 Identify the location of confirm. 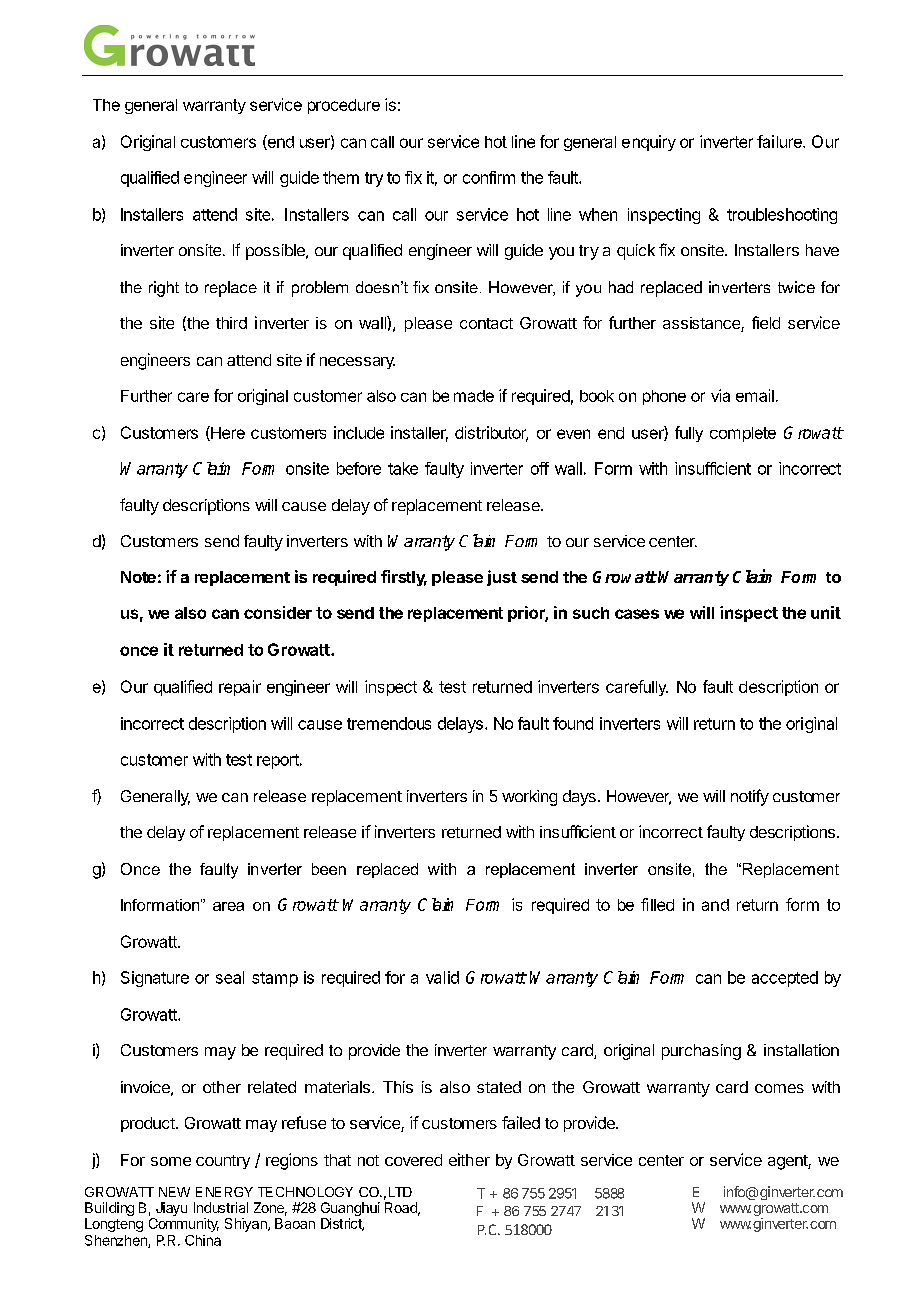
(489, 177).
